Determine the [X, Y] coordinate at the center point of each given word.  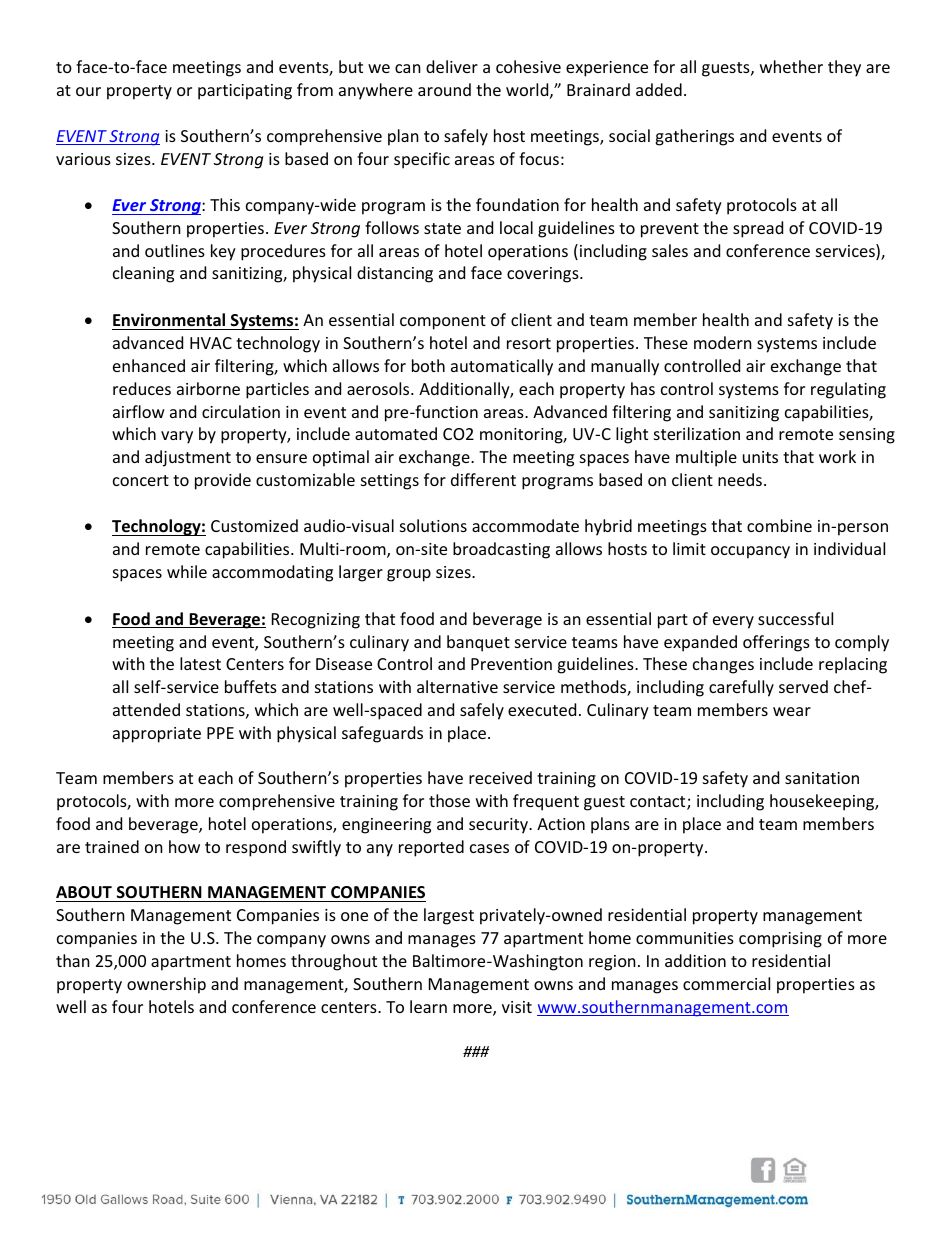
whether [791, 66]
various [83, 159]
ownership [166, 985]
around [444, 89]
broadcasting [501, 550]
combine [779, 525]
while [187, 571]
